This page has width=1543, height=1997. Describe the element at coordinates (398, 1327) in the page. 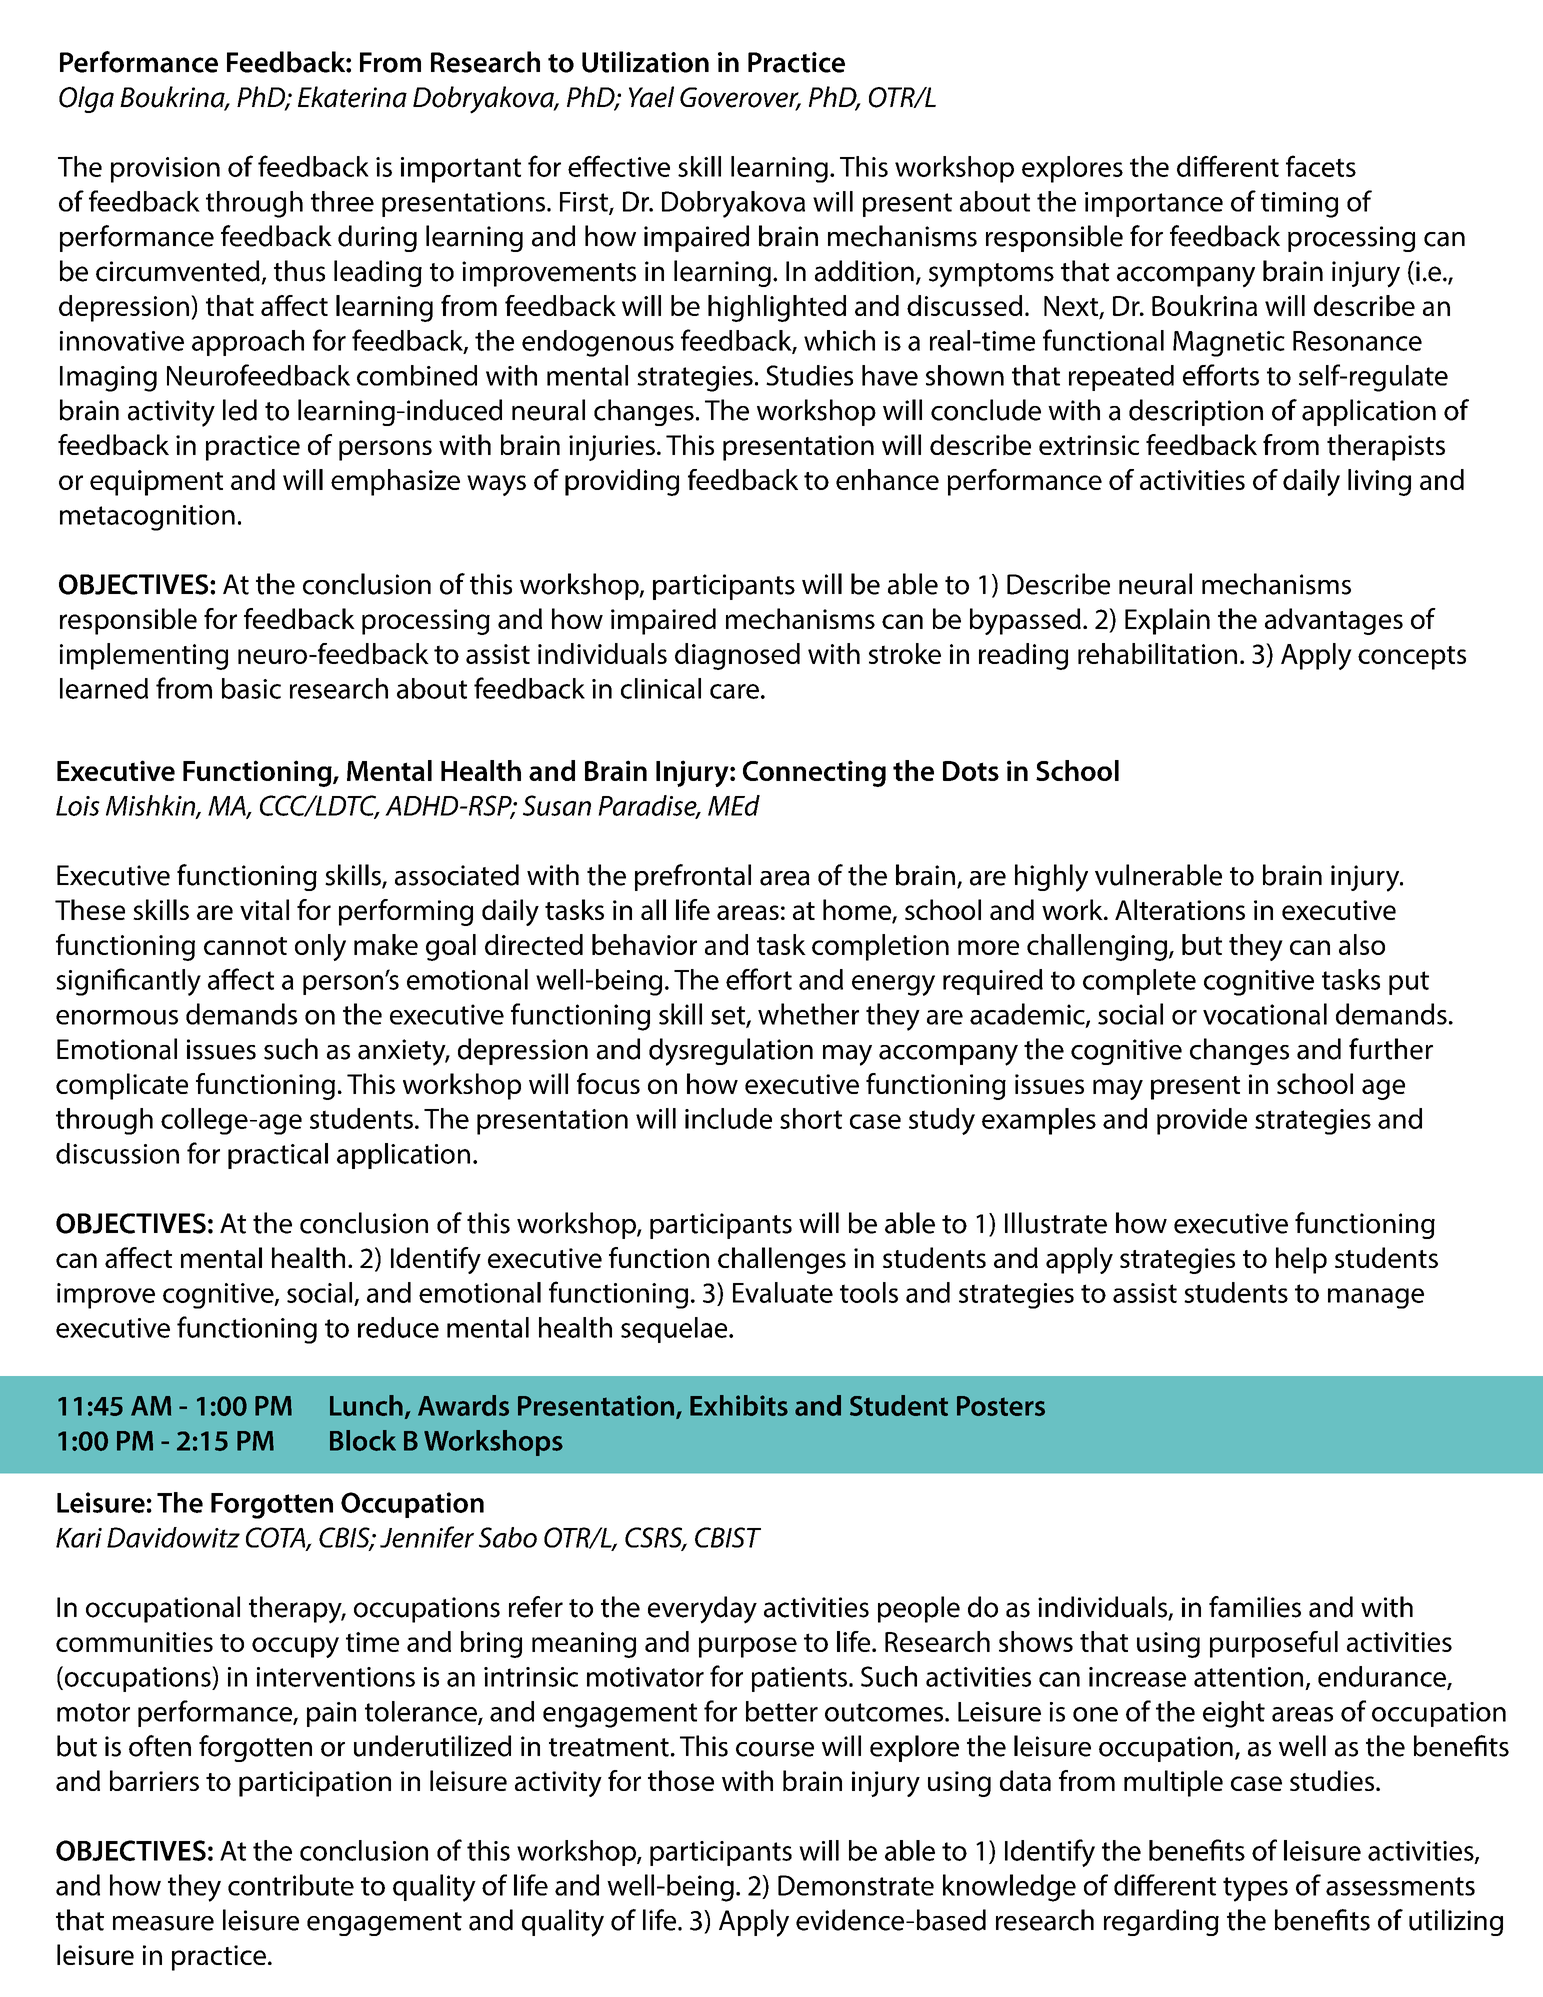

I see `reduce` at that location.
